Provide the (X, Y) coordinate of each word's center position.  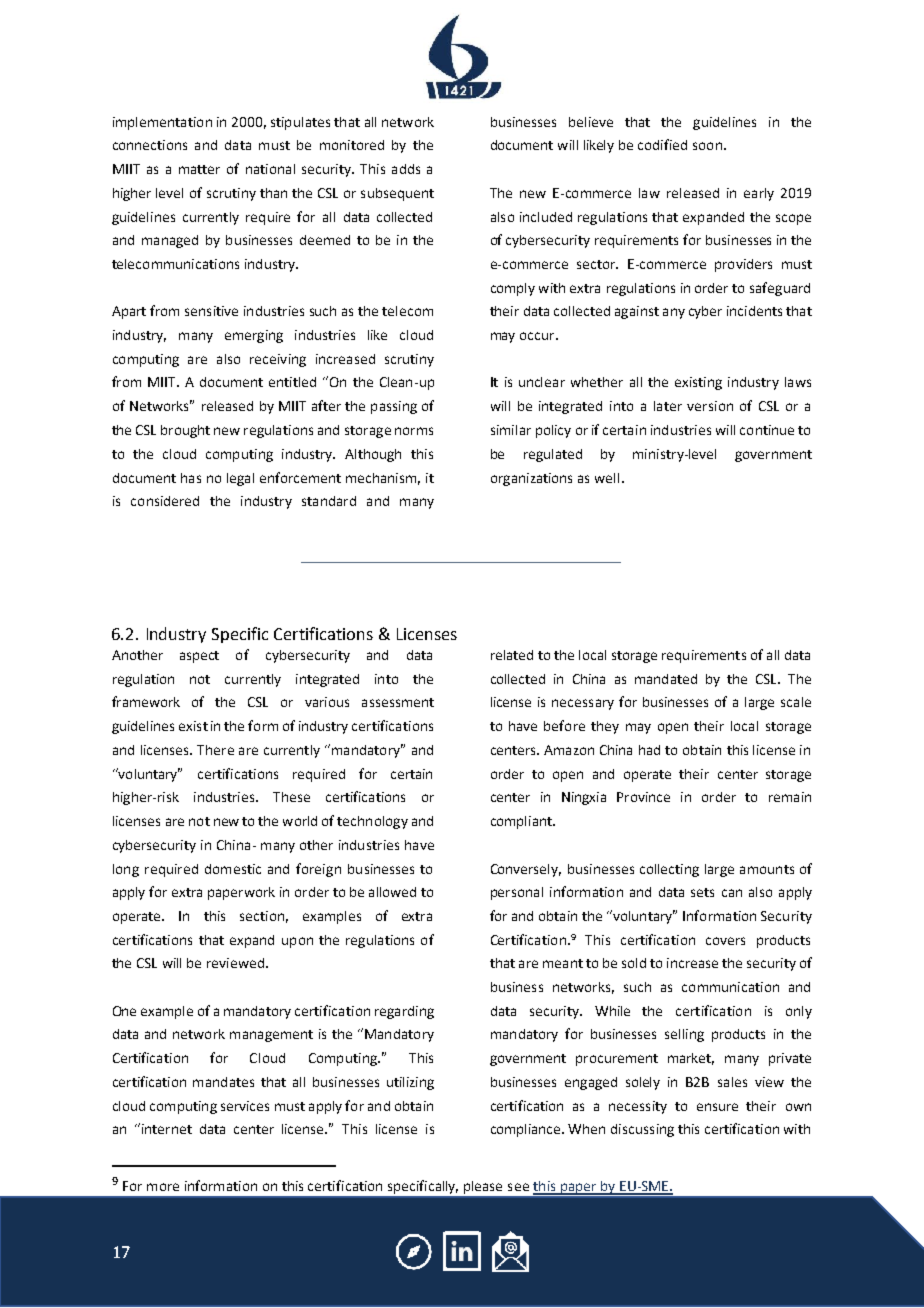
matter (199, 169)
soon (707, 146)
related (512, 655)
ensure (717, 1107)
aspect (199, 657)
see (518, 1187)
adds (406, 169)
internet (165, 1128)
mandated (666, 679)
